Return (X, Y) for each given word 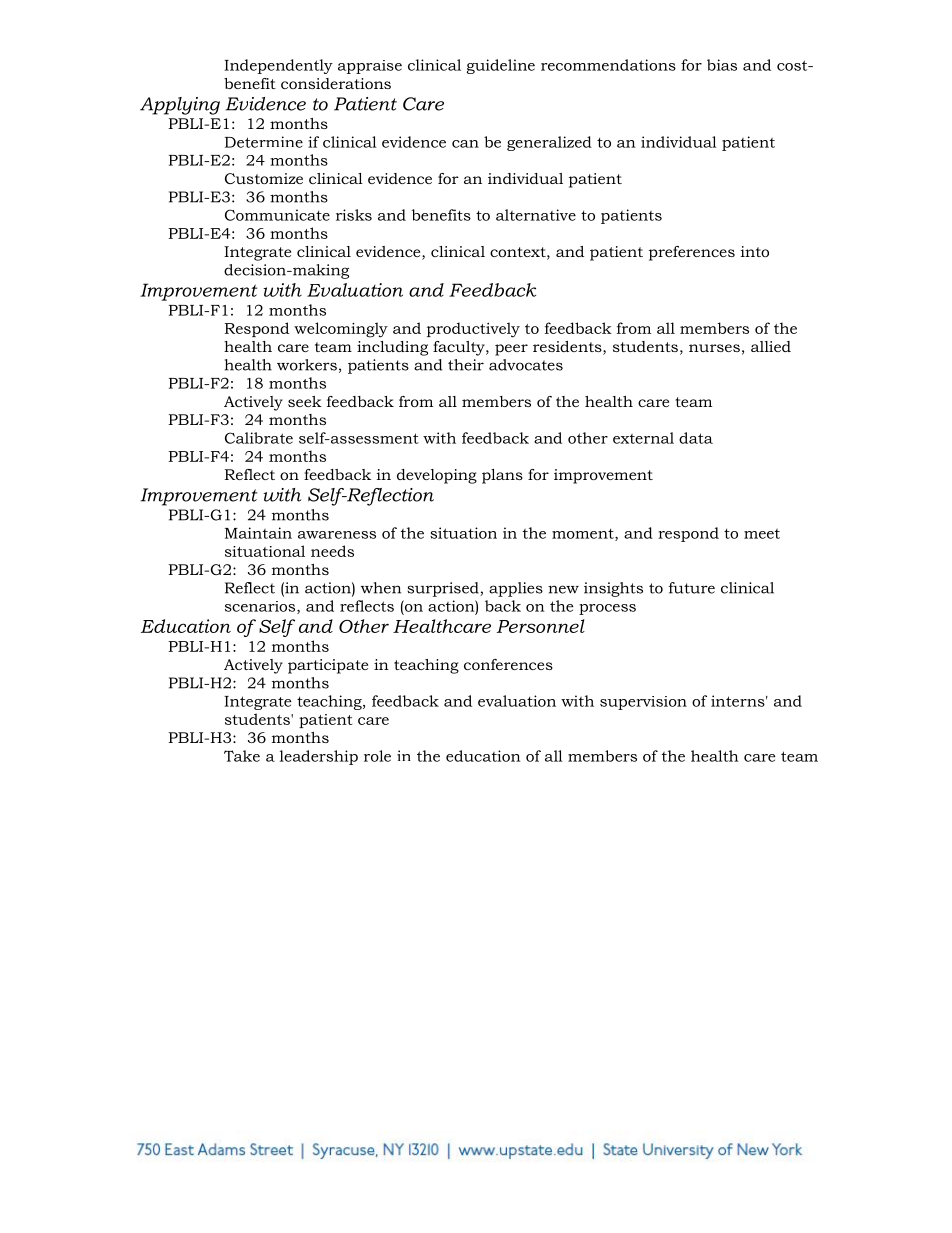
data (696, 438)
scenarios (261, 607)
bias (722, 65)
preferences (692, 253)
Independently (278, 66)
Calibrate (259, 438)
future (692, 588)
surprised (444, 589)
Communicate (277, 215)
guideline (501, 66)
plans (502, 476)
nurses (714, 348)
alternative (536, 215)
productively (473, 330)
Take (242, 756)
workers (307, 365)
